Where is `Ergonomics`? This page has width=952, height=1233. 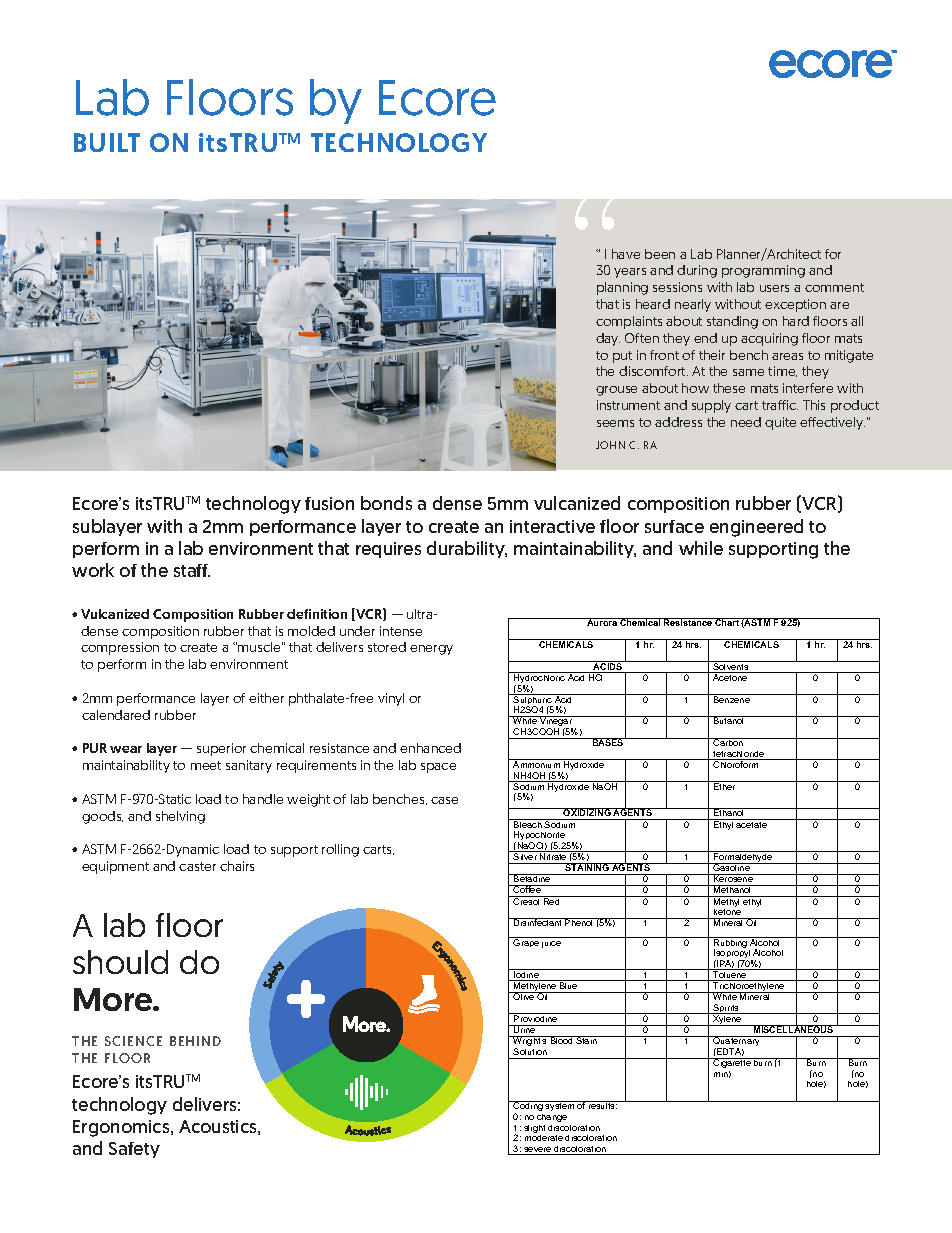
Ergonomics is located at coordinates (122, 1128).
